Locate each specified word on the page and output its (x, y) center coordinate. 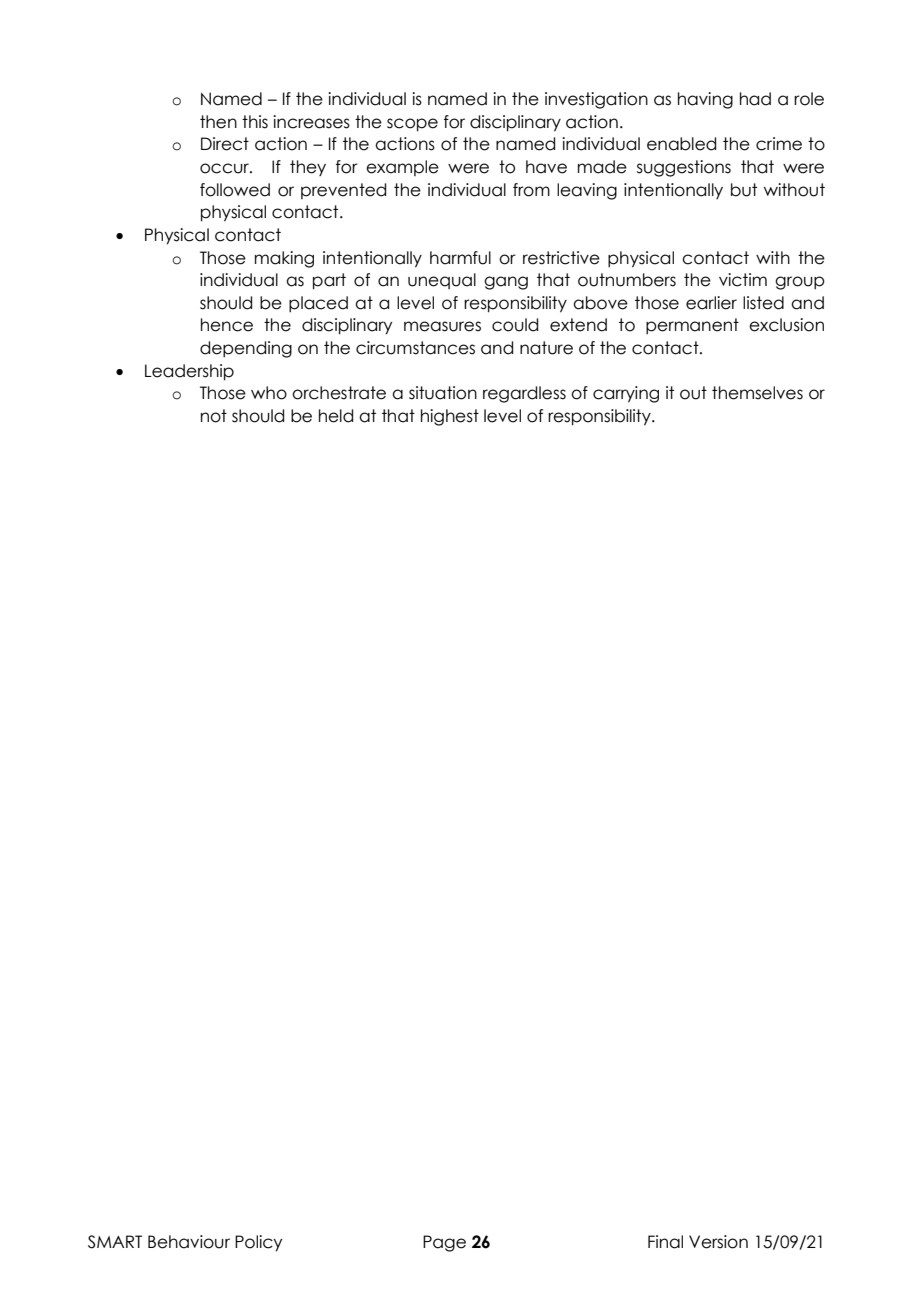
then (218, 122)
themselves (757, 393)
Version (718, 1242)
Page (444, 1243)
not (214, 416)
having (705, 100)
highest (450, 417)
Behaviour (189, 1242)
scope (412, 125)
